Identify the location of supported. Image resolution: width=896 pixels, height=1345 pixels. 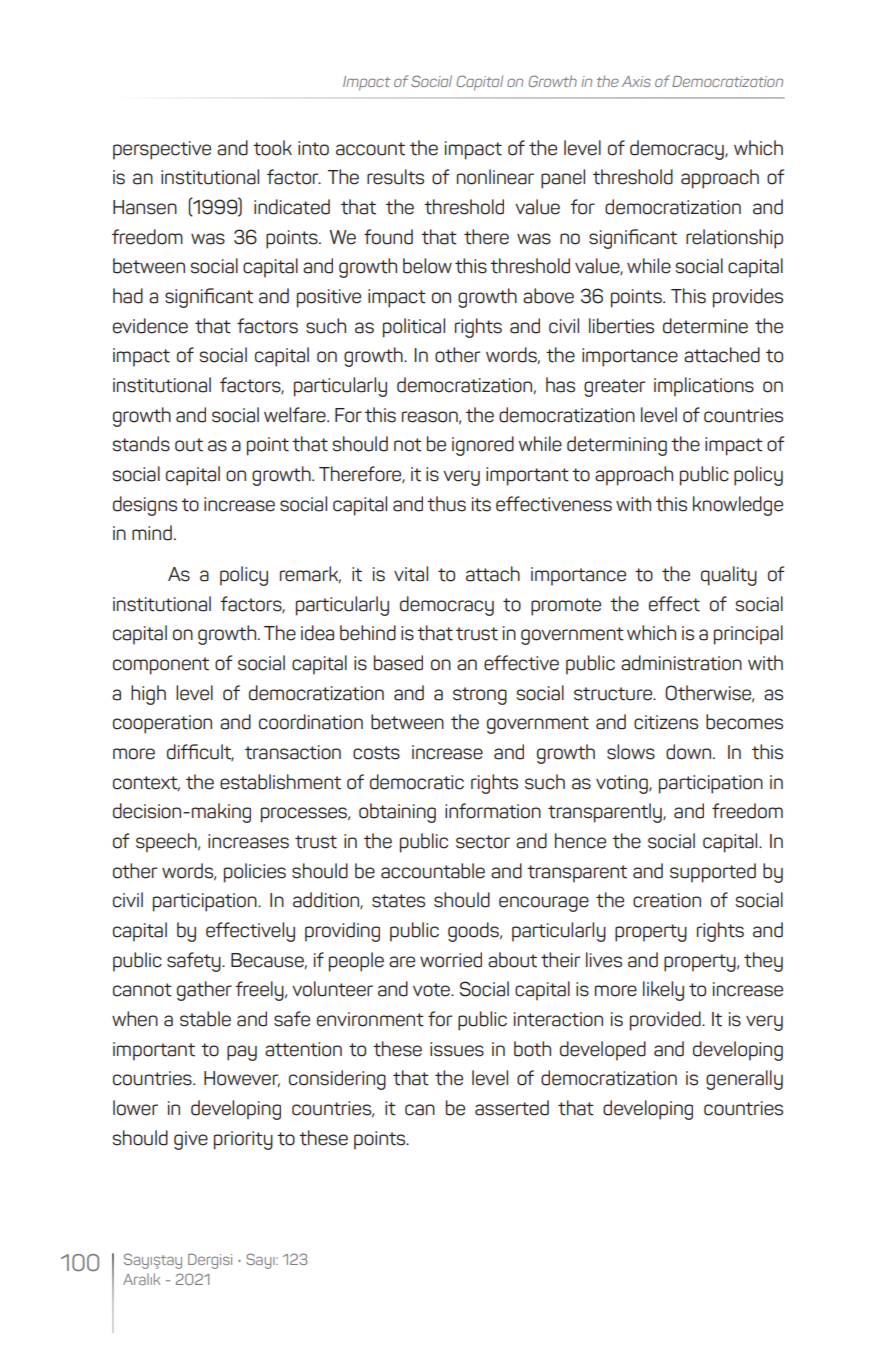
(713, 873).
